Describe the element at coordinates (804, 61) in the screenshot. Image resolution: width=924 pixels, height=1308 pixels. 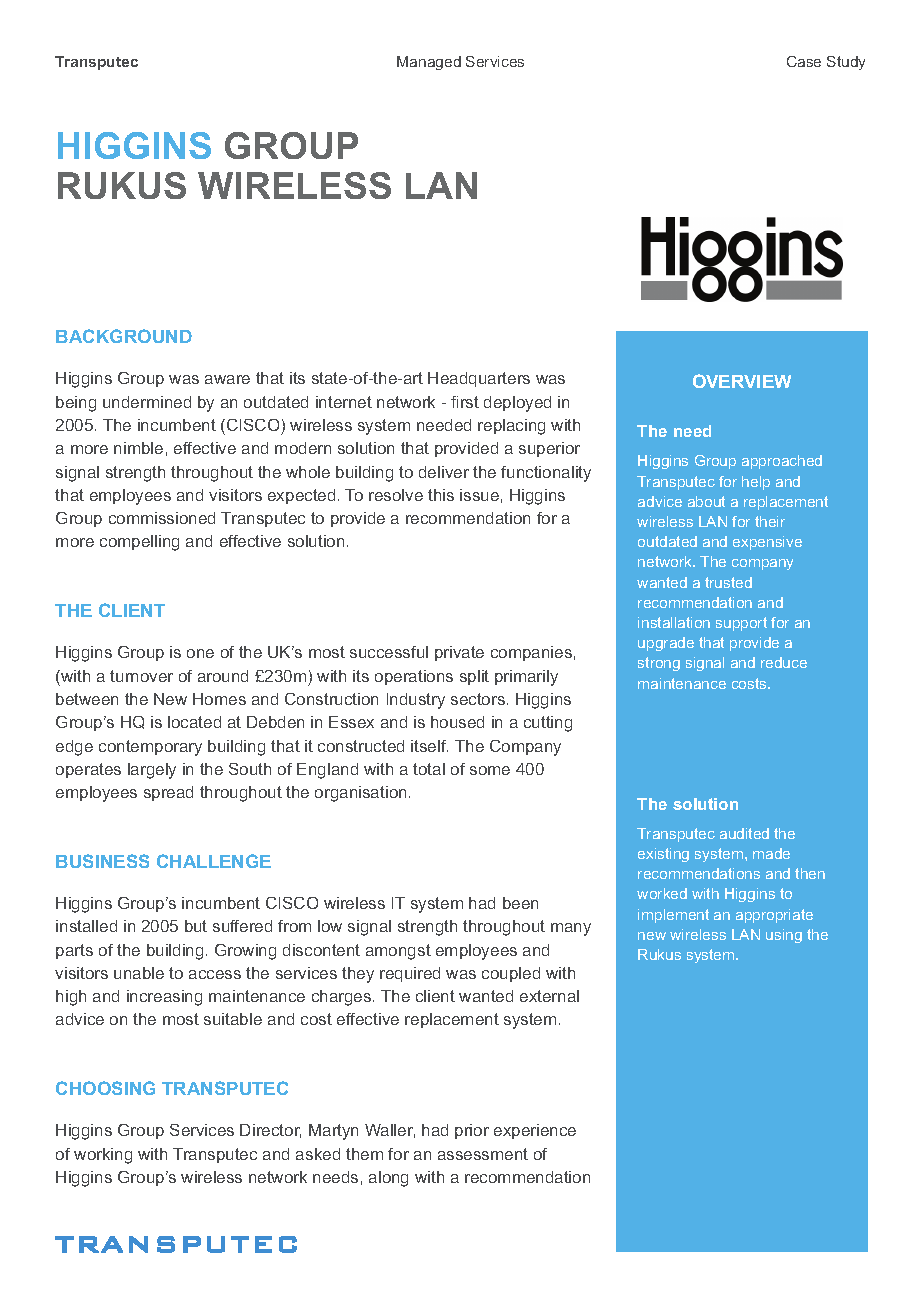
I see `Case` at that location.
